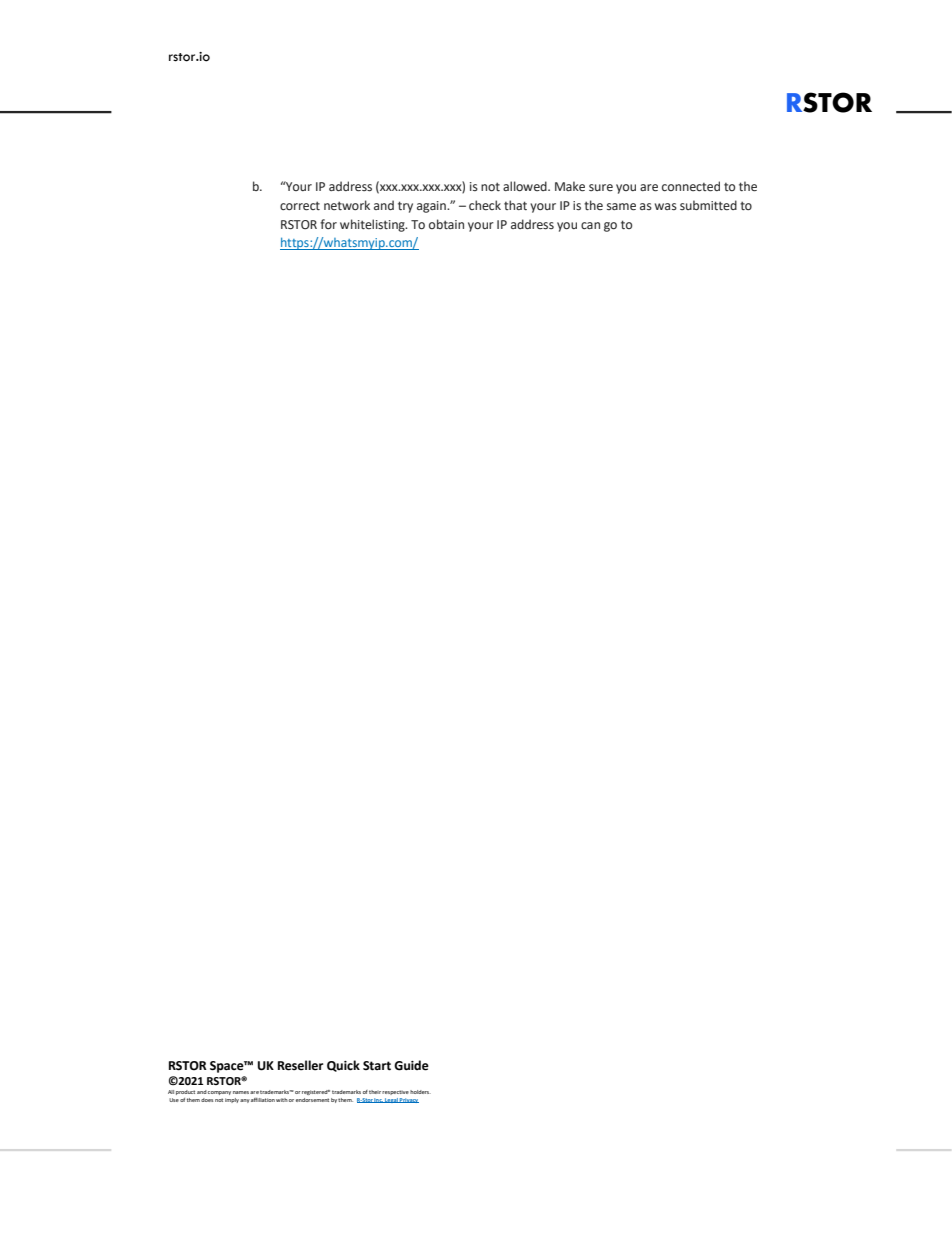 The image size is (952, 1233). What do you see at coordinates (343, 1066) in the screenshot?
I see `Quick` at bounding box center [343, 1066].
